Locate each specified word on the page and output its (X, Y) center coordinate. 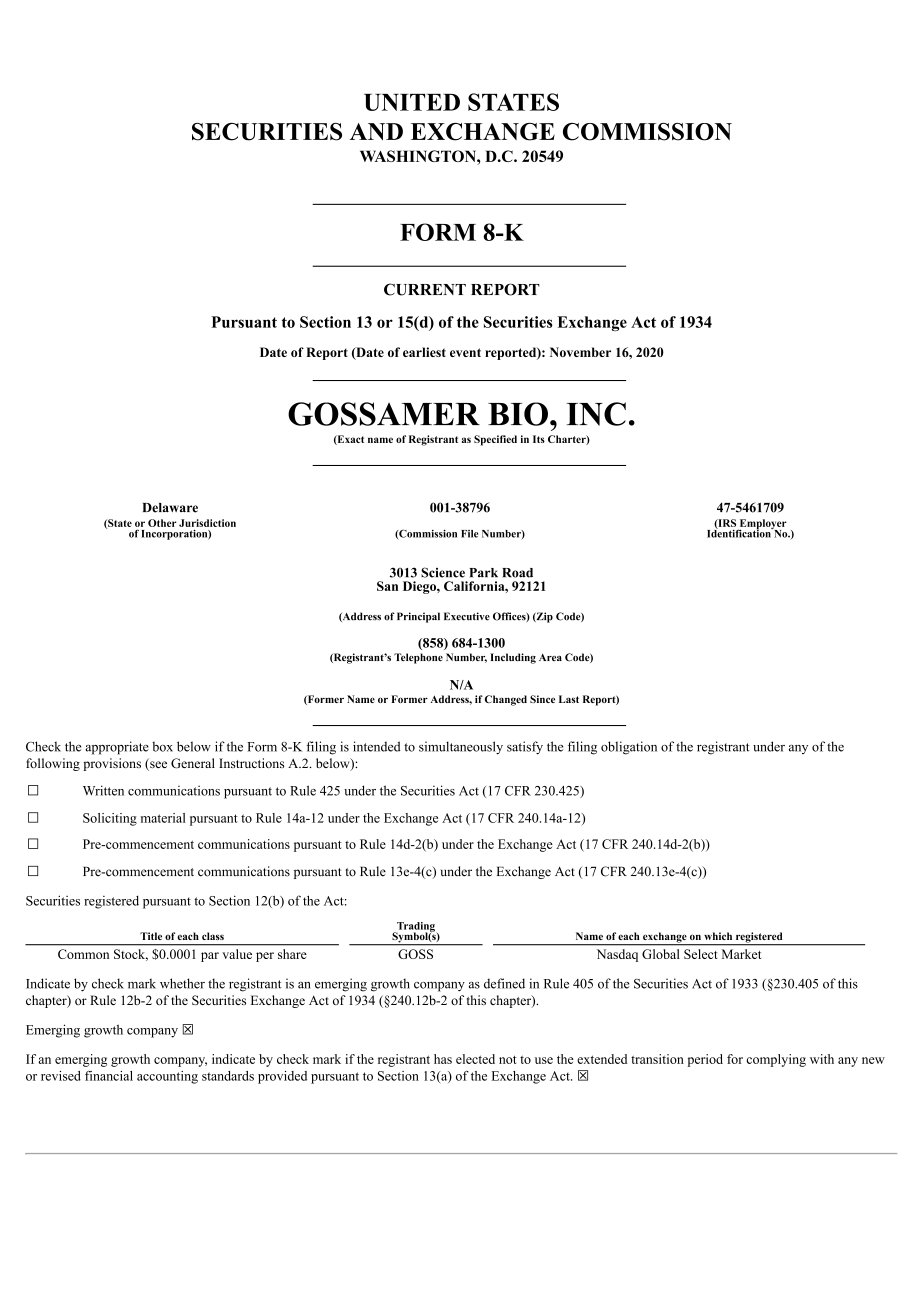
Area (550, 657)
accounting (167, 1077)
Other (162, 523)
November (580, 352)
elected (475, 1059)
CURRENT (425, 289)
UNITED (412, 102)
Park (483, 573)
